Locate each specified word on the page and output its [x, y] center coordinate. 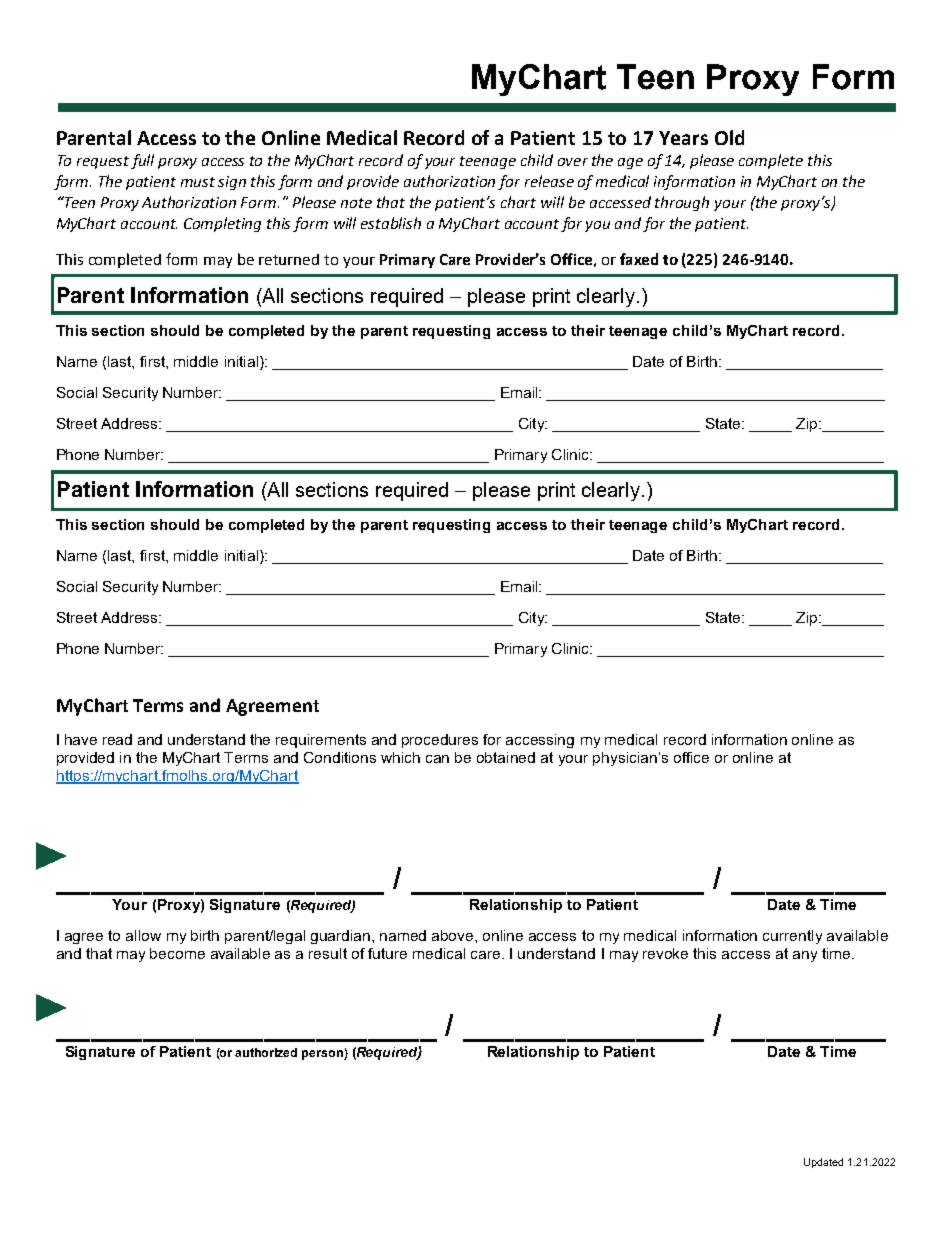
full [142, 161]
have [81, 739]
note [356, 203]
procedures [440, 741]
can [437, 759]
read [117, 739]
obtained [506, 757]
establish [391, 223]
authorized [266, 1052]
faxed [639, 259]
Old [729, 137]
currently [792, 937]
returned [289, 259]
